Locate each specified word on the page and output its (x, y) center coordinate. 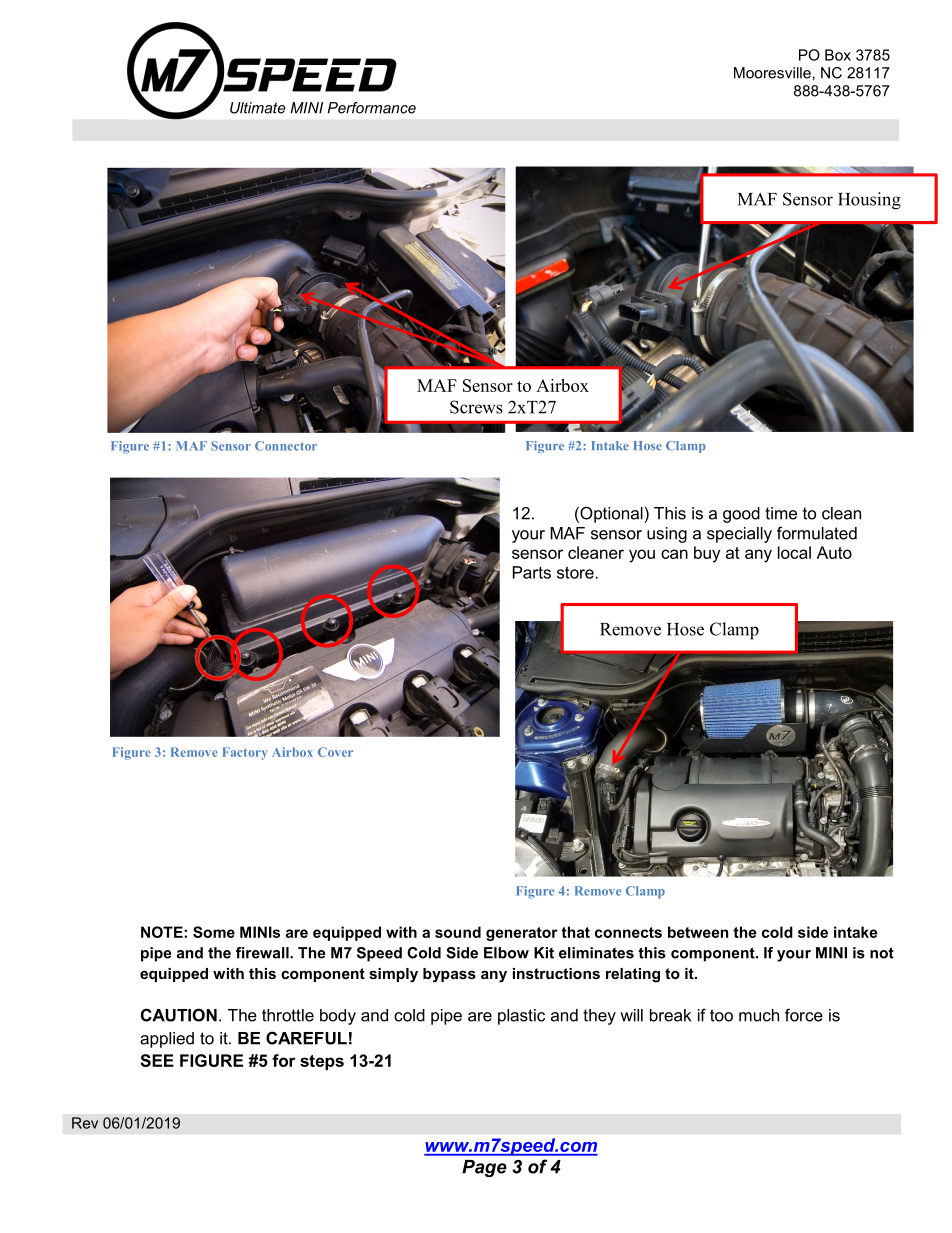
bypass (449, 975)
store (575, 572)
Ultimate (258, 108)
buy (707, 554)
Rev (85, 1123)
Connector (286, 446)
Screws (476, 407)
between (698, 932)
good (741, 515)
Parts (532, 572)
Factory (245, 753)
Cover (335, 752)
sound (458, 932)
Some (214, 932)
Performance (372, 108)
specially (739, 535)
